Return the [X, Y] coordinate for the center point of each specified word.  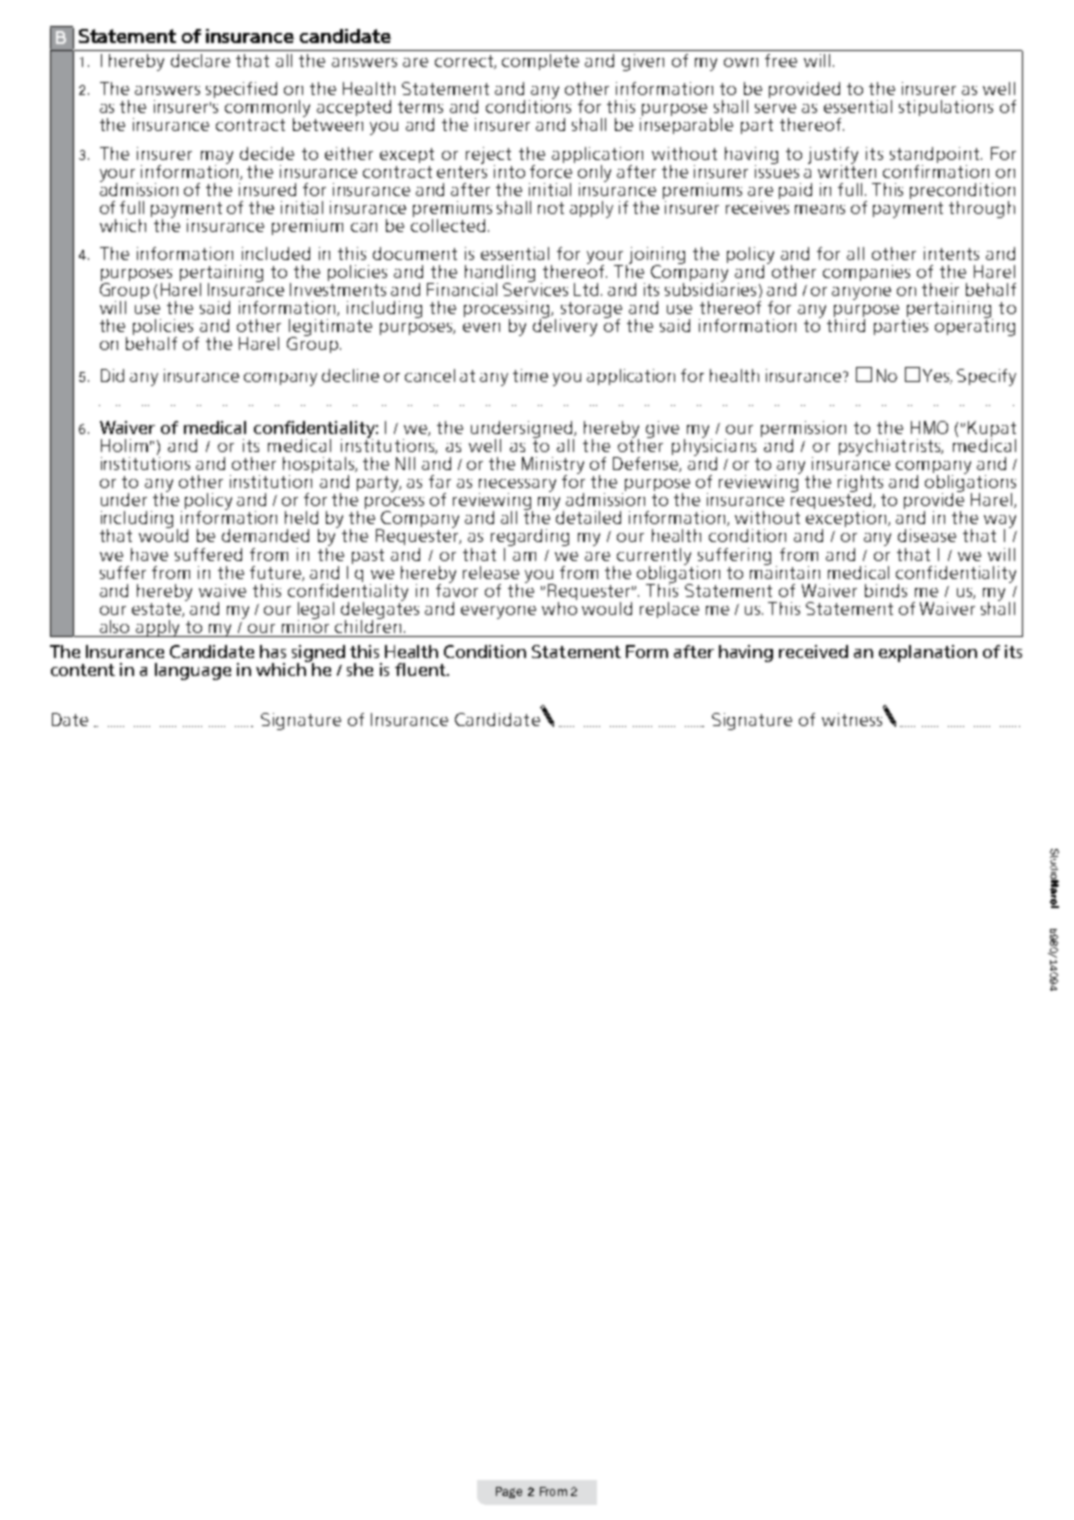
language [193, 671]
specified [241, 90]
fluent [421, 669]
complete [540, 62]
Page [509, 1492]
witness [852, 719]
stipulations [946, 108]
